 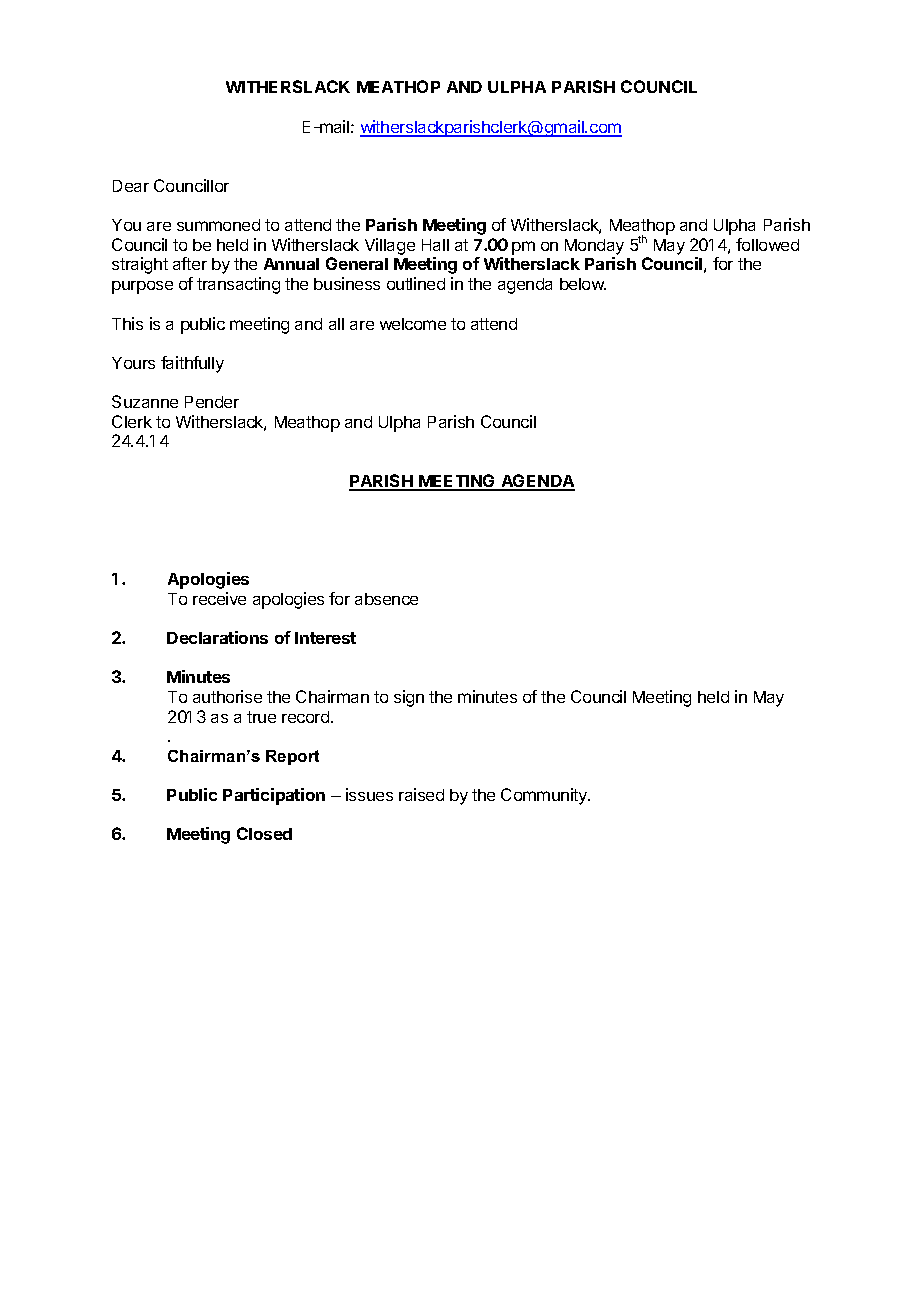 I want to click on welcome, so click(x=413, y=324).
